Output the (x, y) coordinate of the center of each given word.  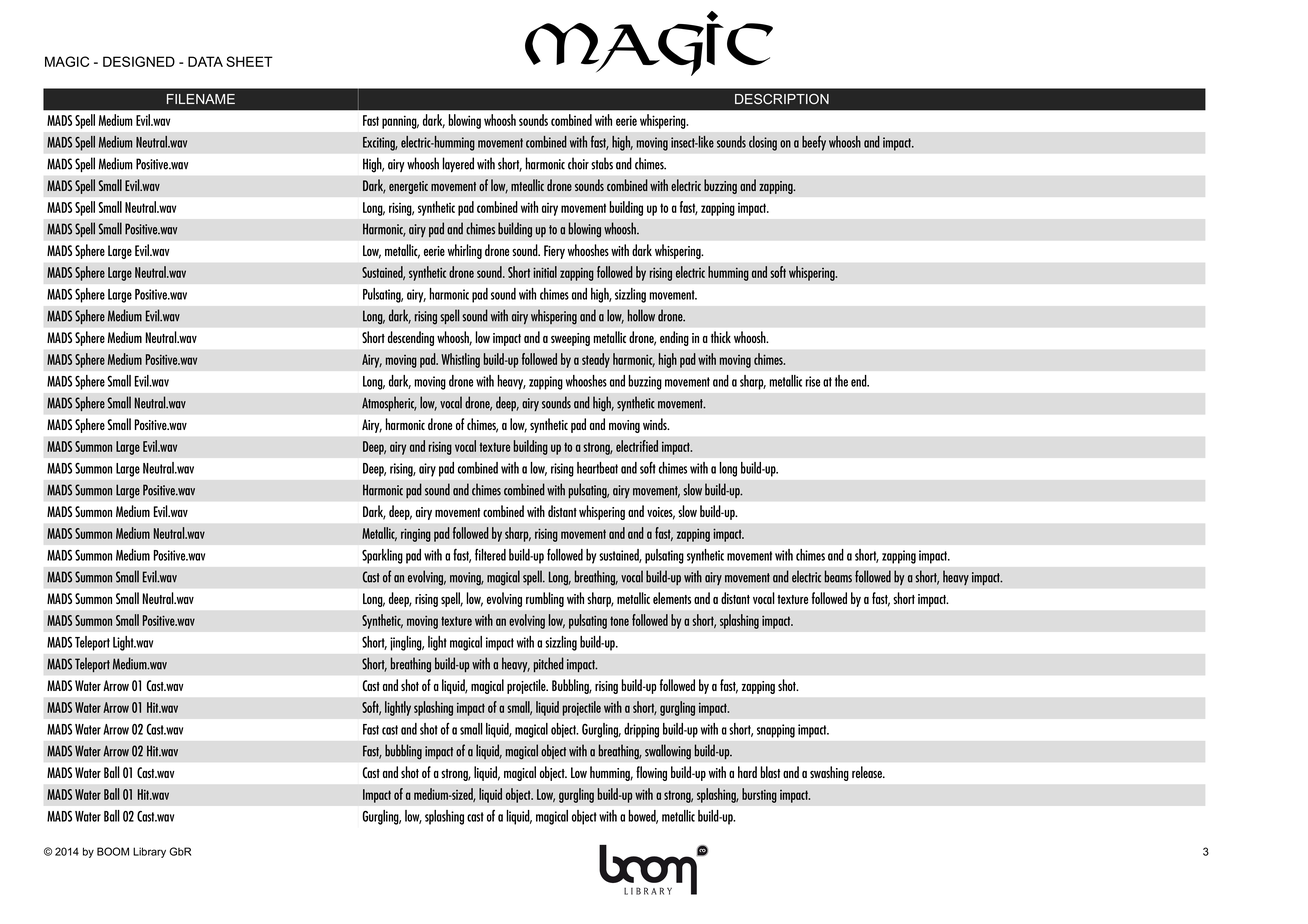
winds (656, 424)
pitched (548, 665)
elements (672, 598)
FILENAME (201, 99)
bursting (759, 795)
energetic (408, 187)
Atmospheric (389, 404)
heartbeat (597, 468)
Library (149, 852)
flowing (651, 773)
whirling (465, 251)
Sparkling (382, 556)
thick (721, 337)
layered (458, 164)
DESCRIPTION (782, 99)
